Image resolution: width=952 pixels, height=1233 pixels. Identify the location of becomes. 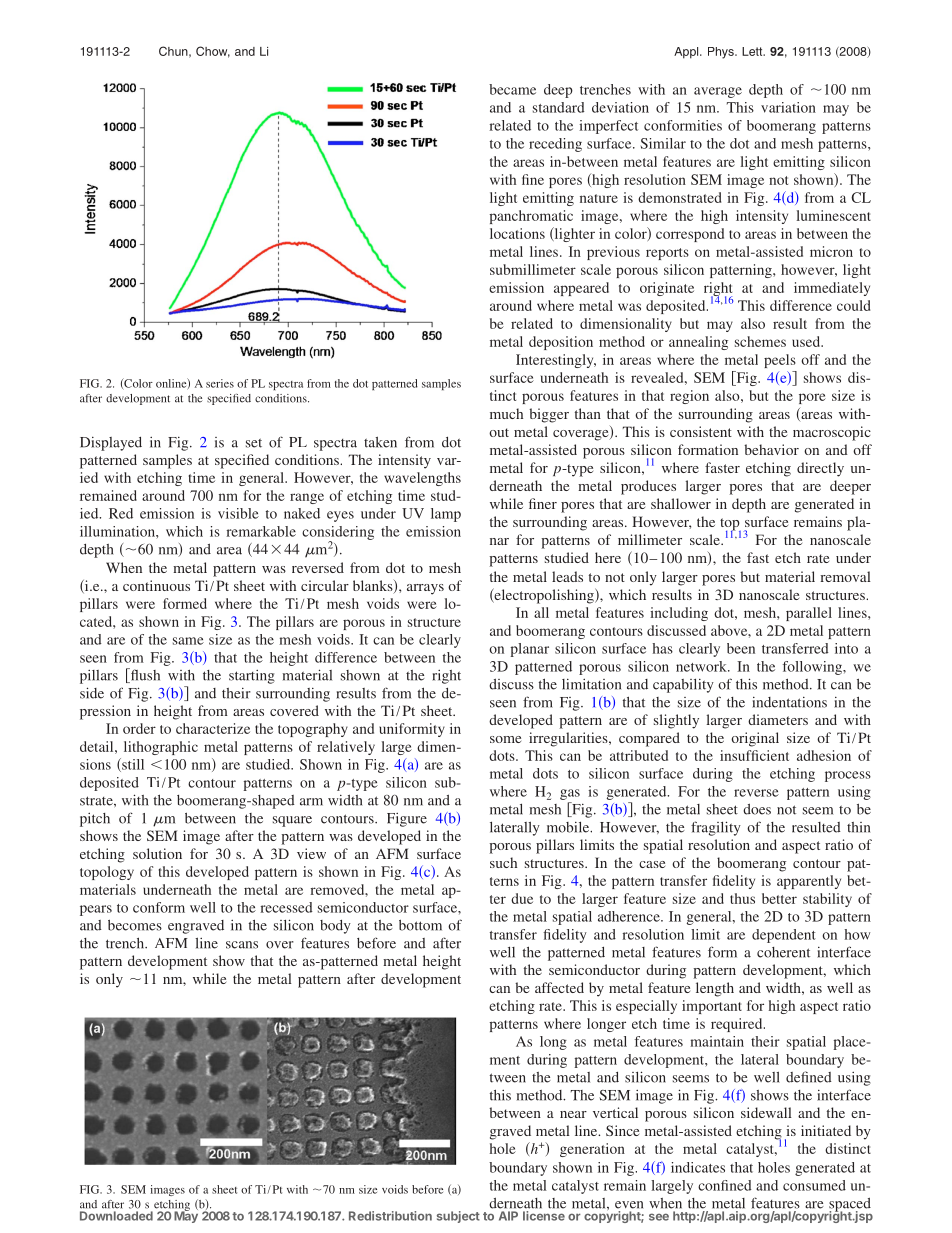
(135, 925).
